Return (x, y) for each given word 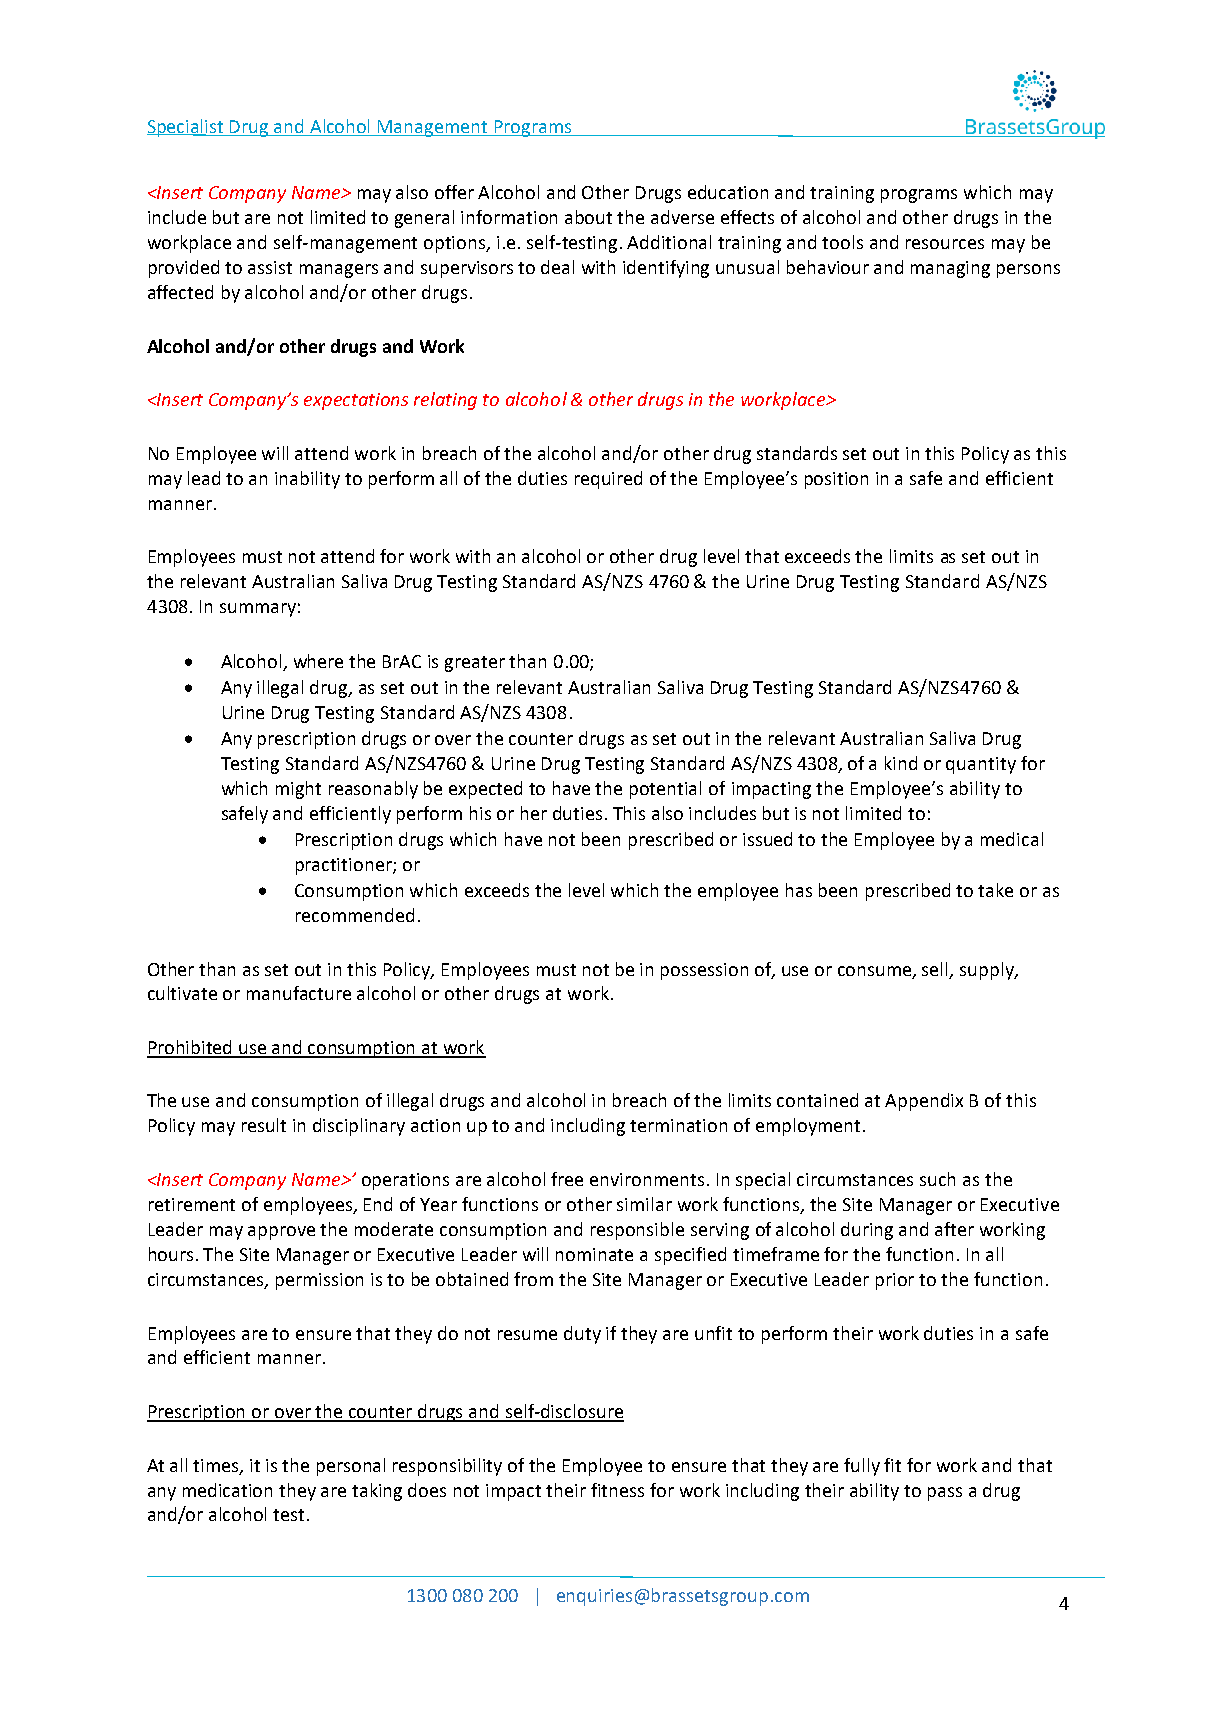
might (298, 790)
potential (665, 790)
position (836, 480)
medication (227, 1490)
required (608, 480)
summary (258, 610)
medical (1012, 839)
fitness (617, 1490)
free (567, 1179)
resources (945, 244)
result (264, 1125)
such (937, 1179)
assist (270, 267)
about (588, 217)
